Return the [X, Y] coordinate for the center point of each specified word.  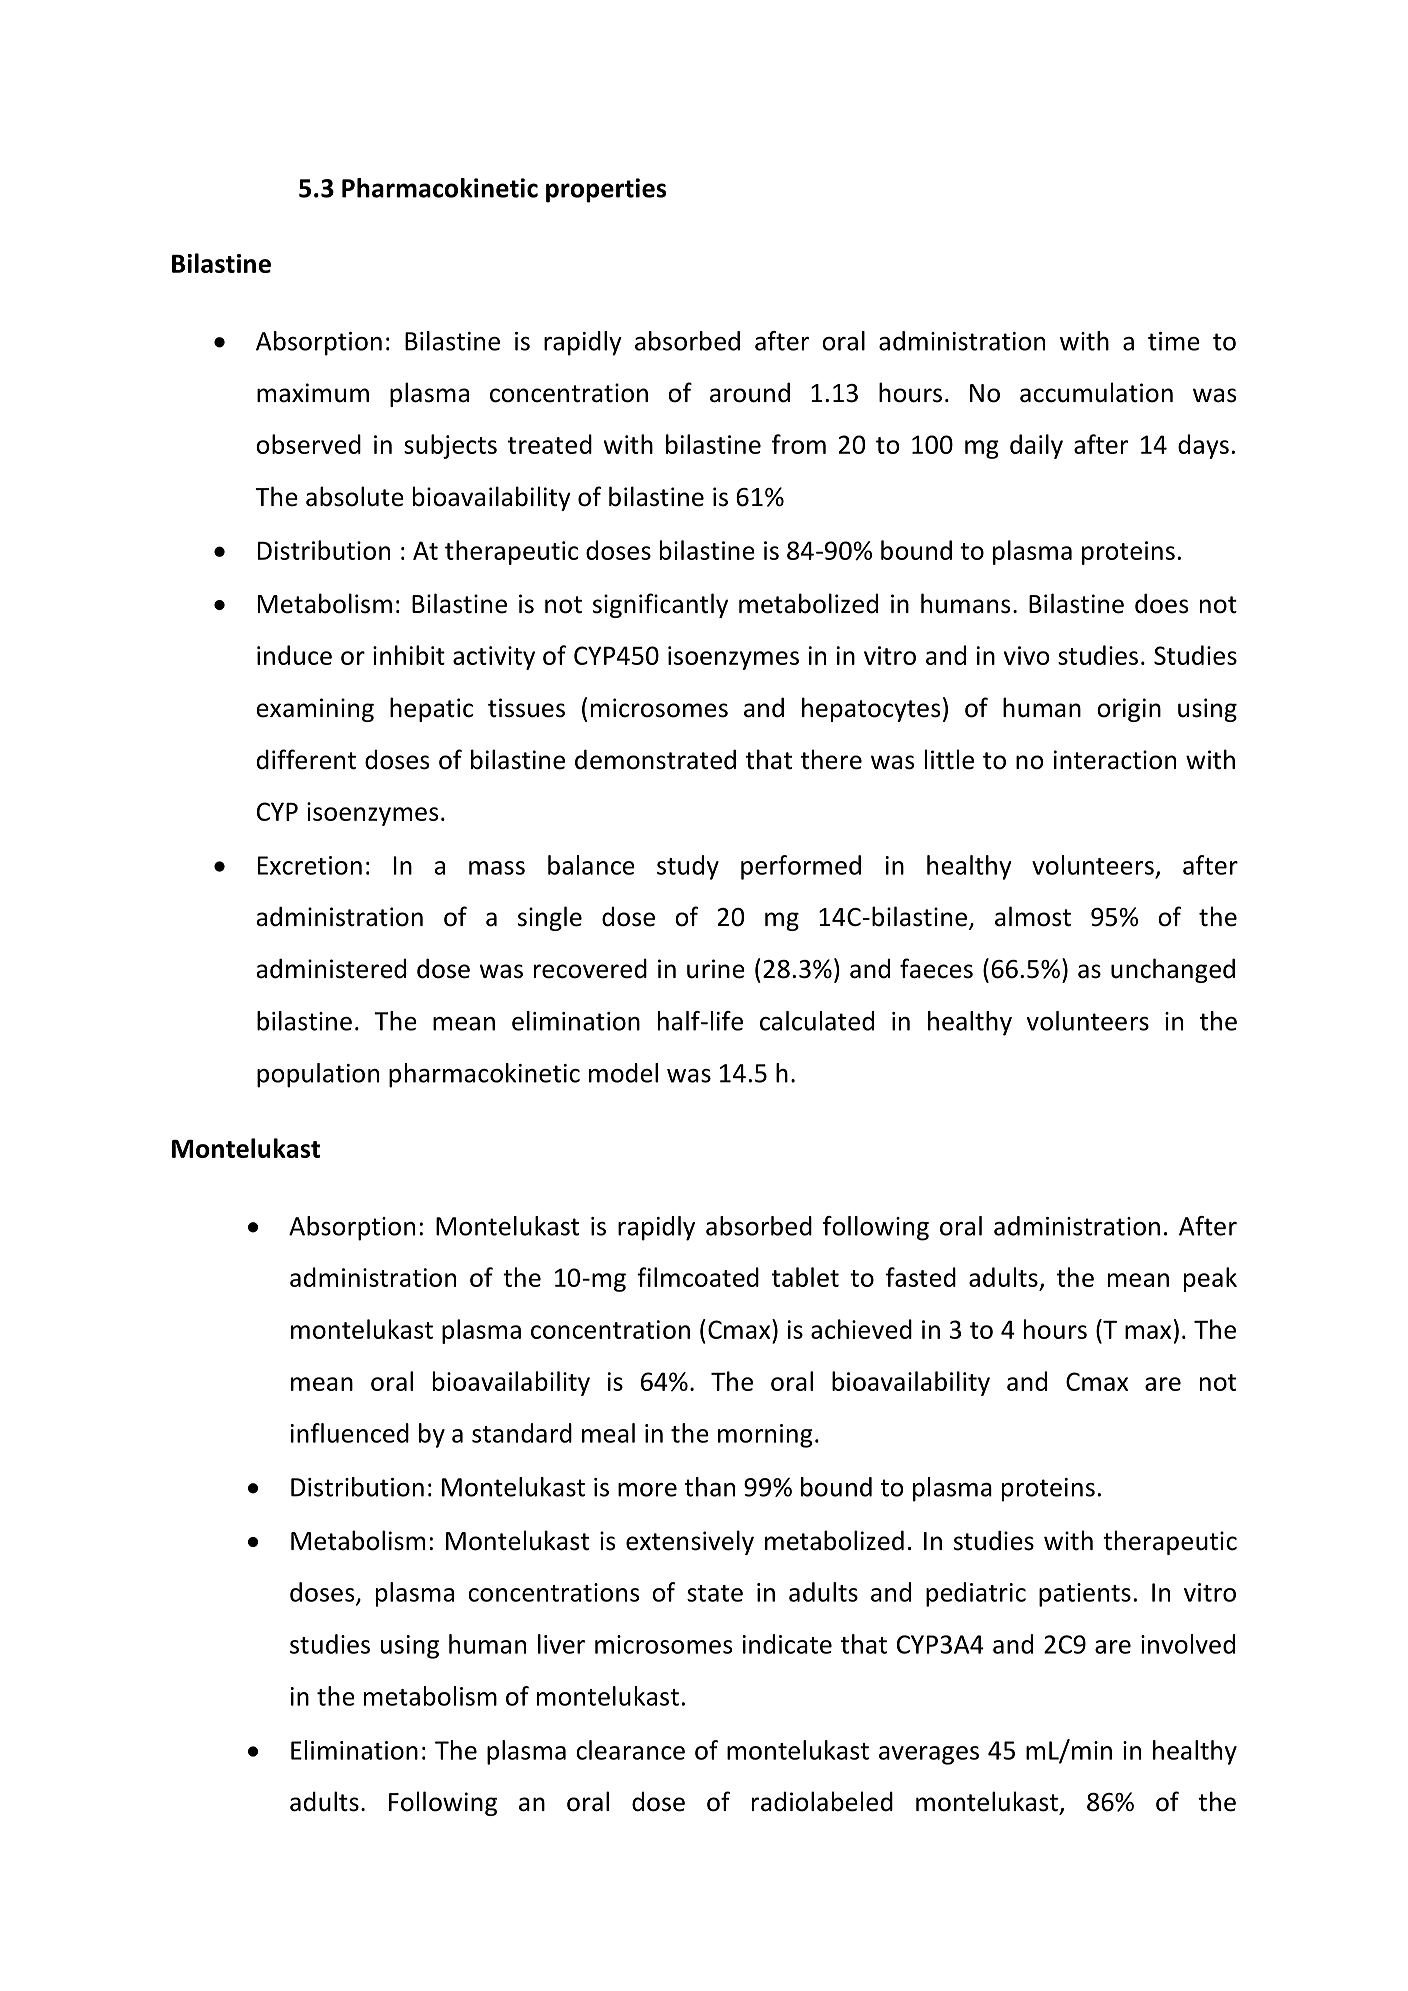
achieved [861, 1329]
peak [1210, 1279]
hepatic [431, 709]
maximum [313, 393]
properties [606, 190]
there [831, 759]
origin [1129, 710]
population [318, 1075]
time [1174, 341]
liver [561, 1644]
